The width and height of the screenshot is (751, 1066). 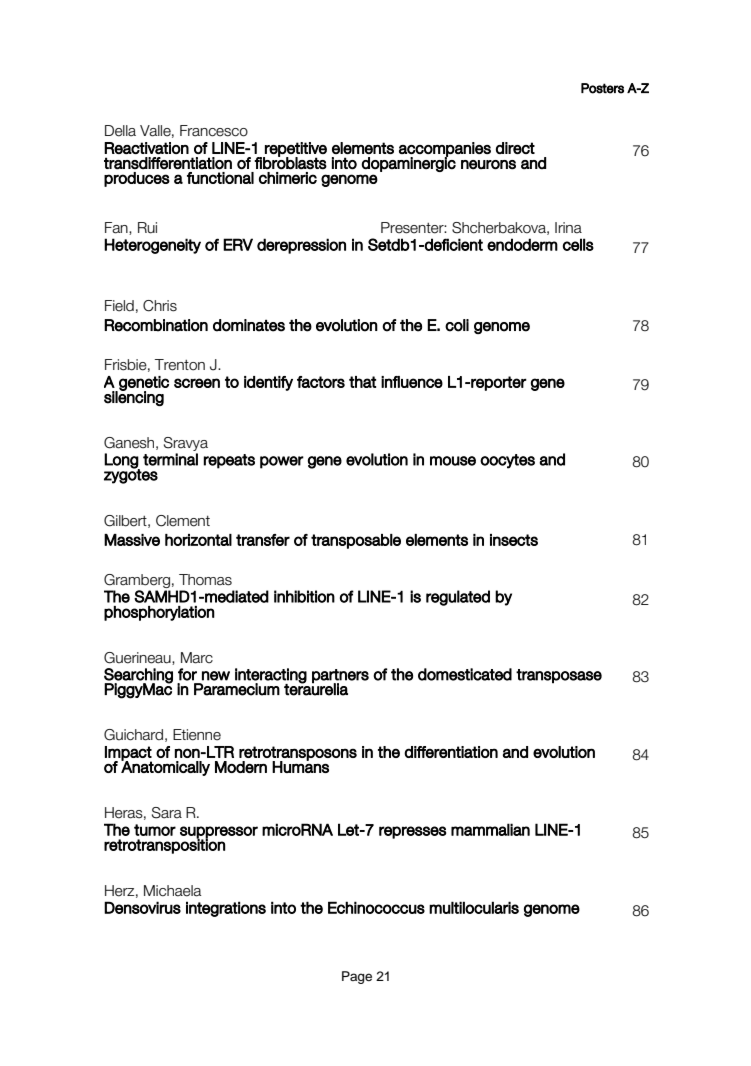 What do you see at coordinates (156, 325) in the screenshot?
I see `Recombination` at bounding box center [156, 325].
